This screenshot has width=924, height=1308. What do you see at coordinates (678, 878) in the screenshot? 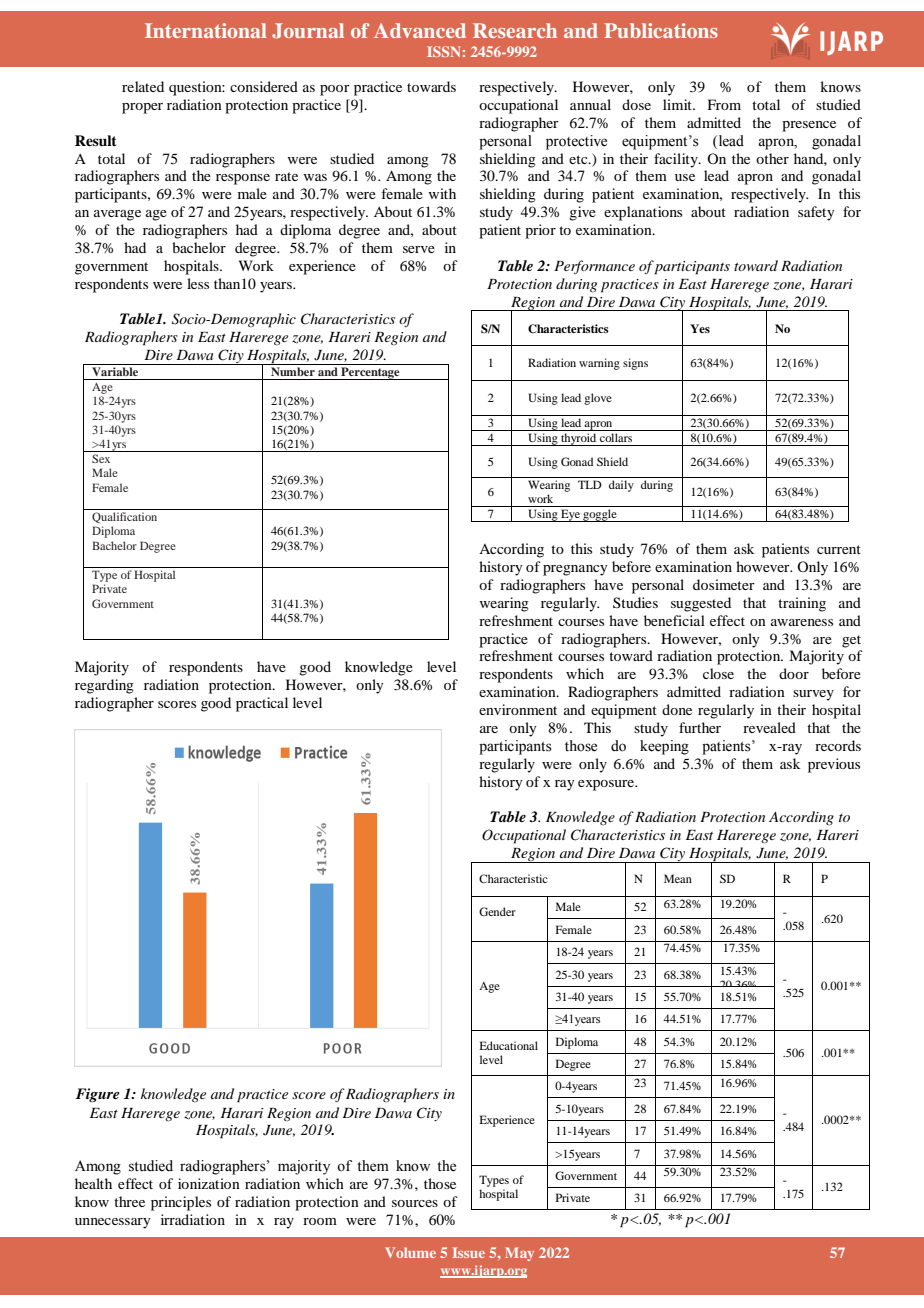
I see `Mean` at bounding box center [678, 878].
